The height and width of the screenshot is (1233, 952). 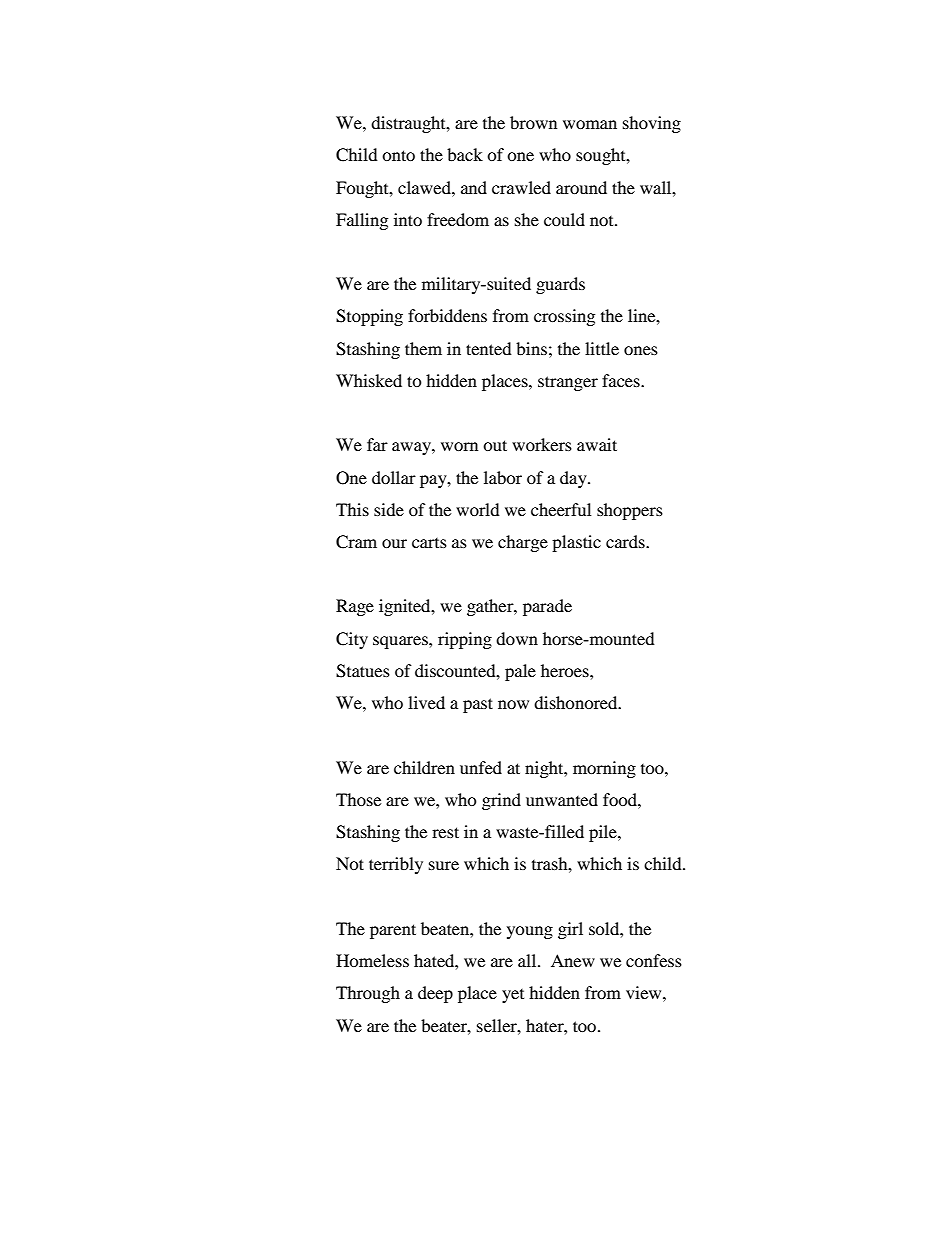 What do you see at coordinates (372, 960) in the screenshot?
I see `Homeless` at bounding box center [372, 960].
